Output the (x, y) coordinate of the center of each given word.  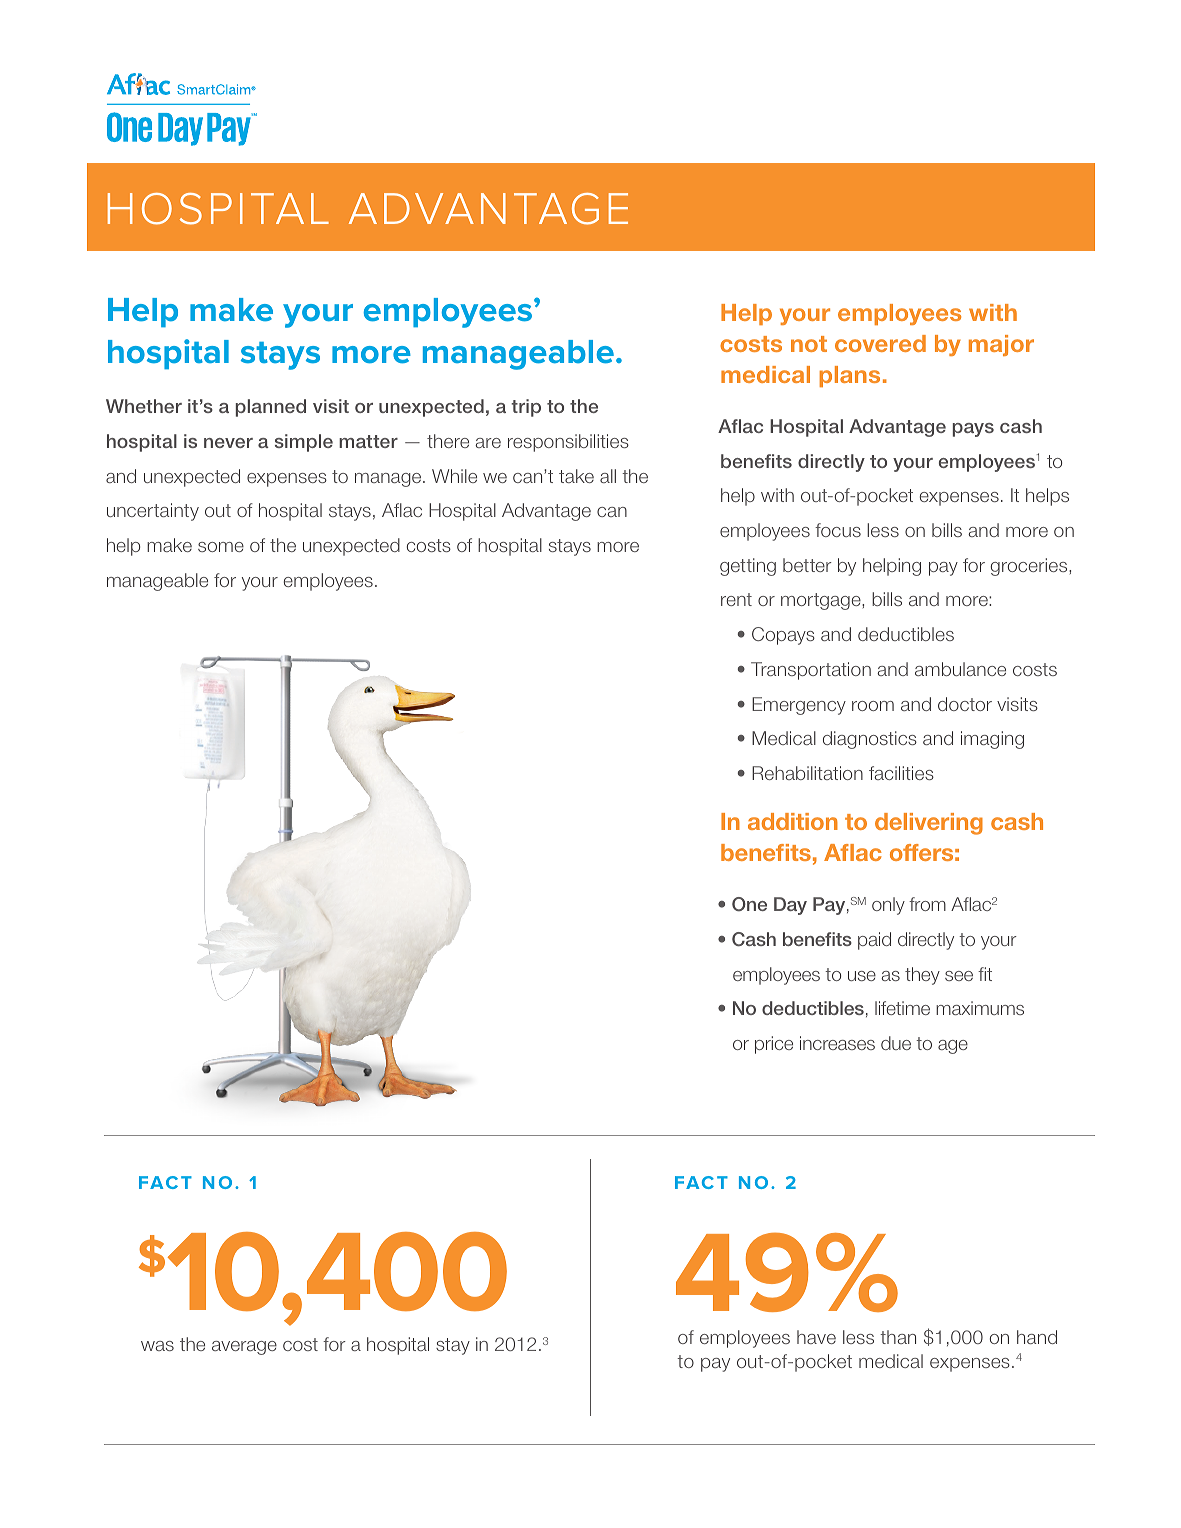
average (244, 1348)
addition (793, 821)
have (816, 1337)
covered (880, 343)
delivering (929, 824)
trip (526, 408)
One (749, 904)
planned (271, 408)
